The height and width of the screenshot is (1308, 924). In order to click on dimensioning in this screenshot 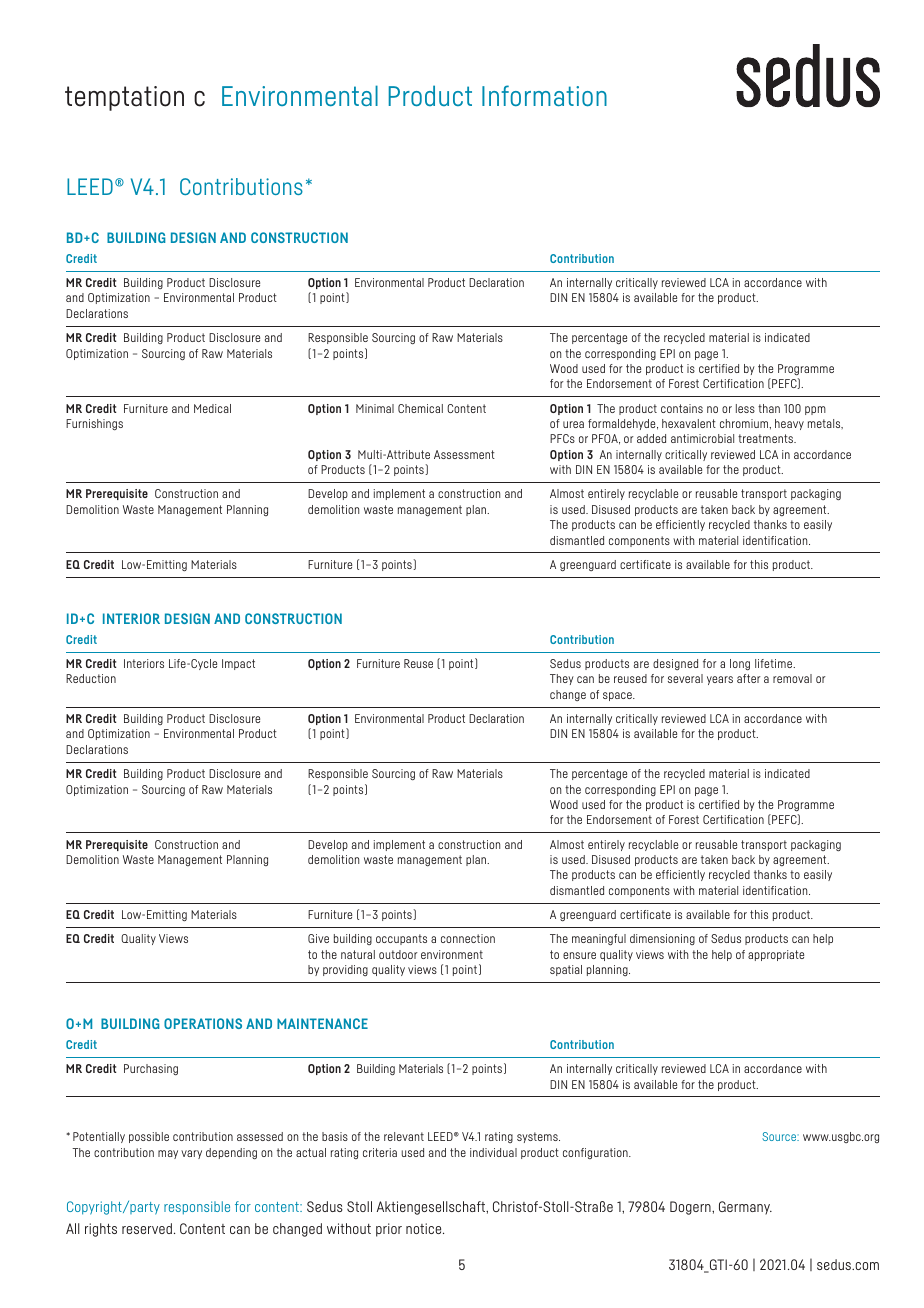, I will do `click(662, 939)`.
